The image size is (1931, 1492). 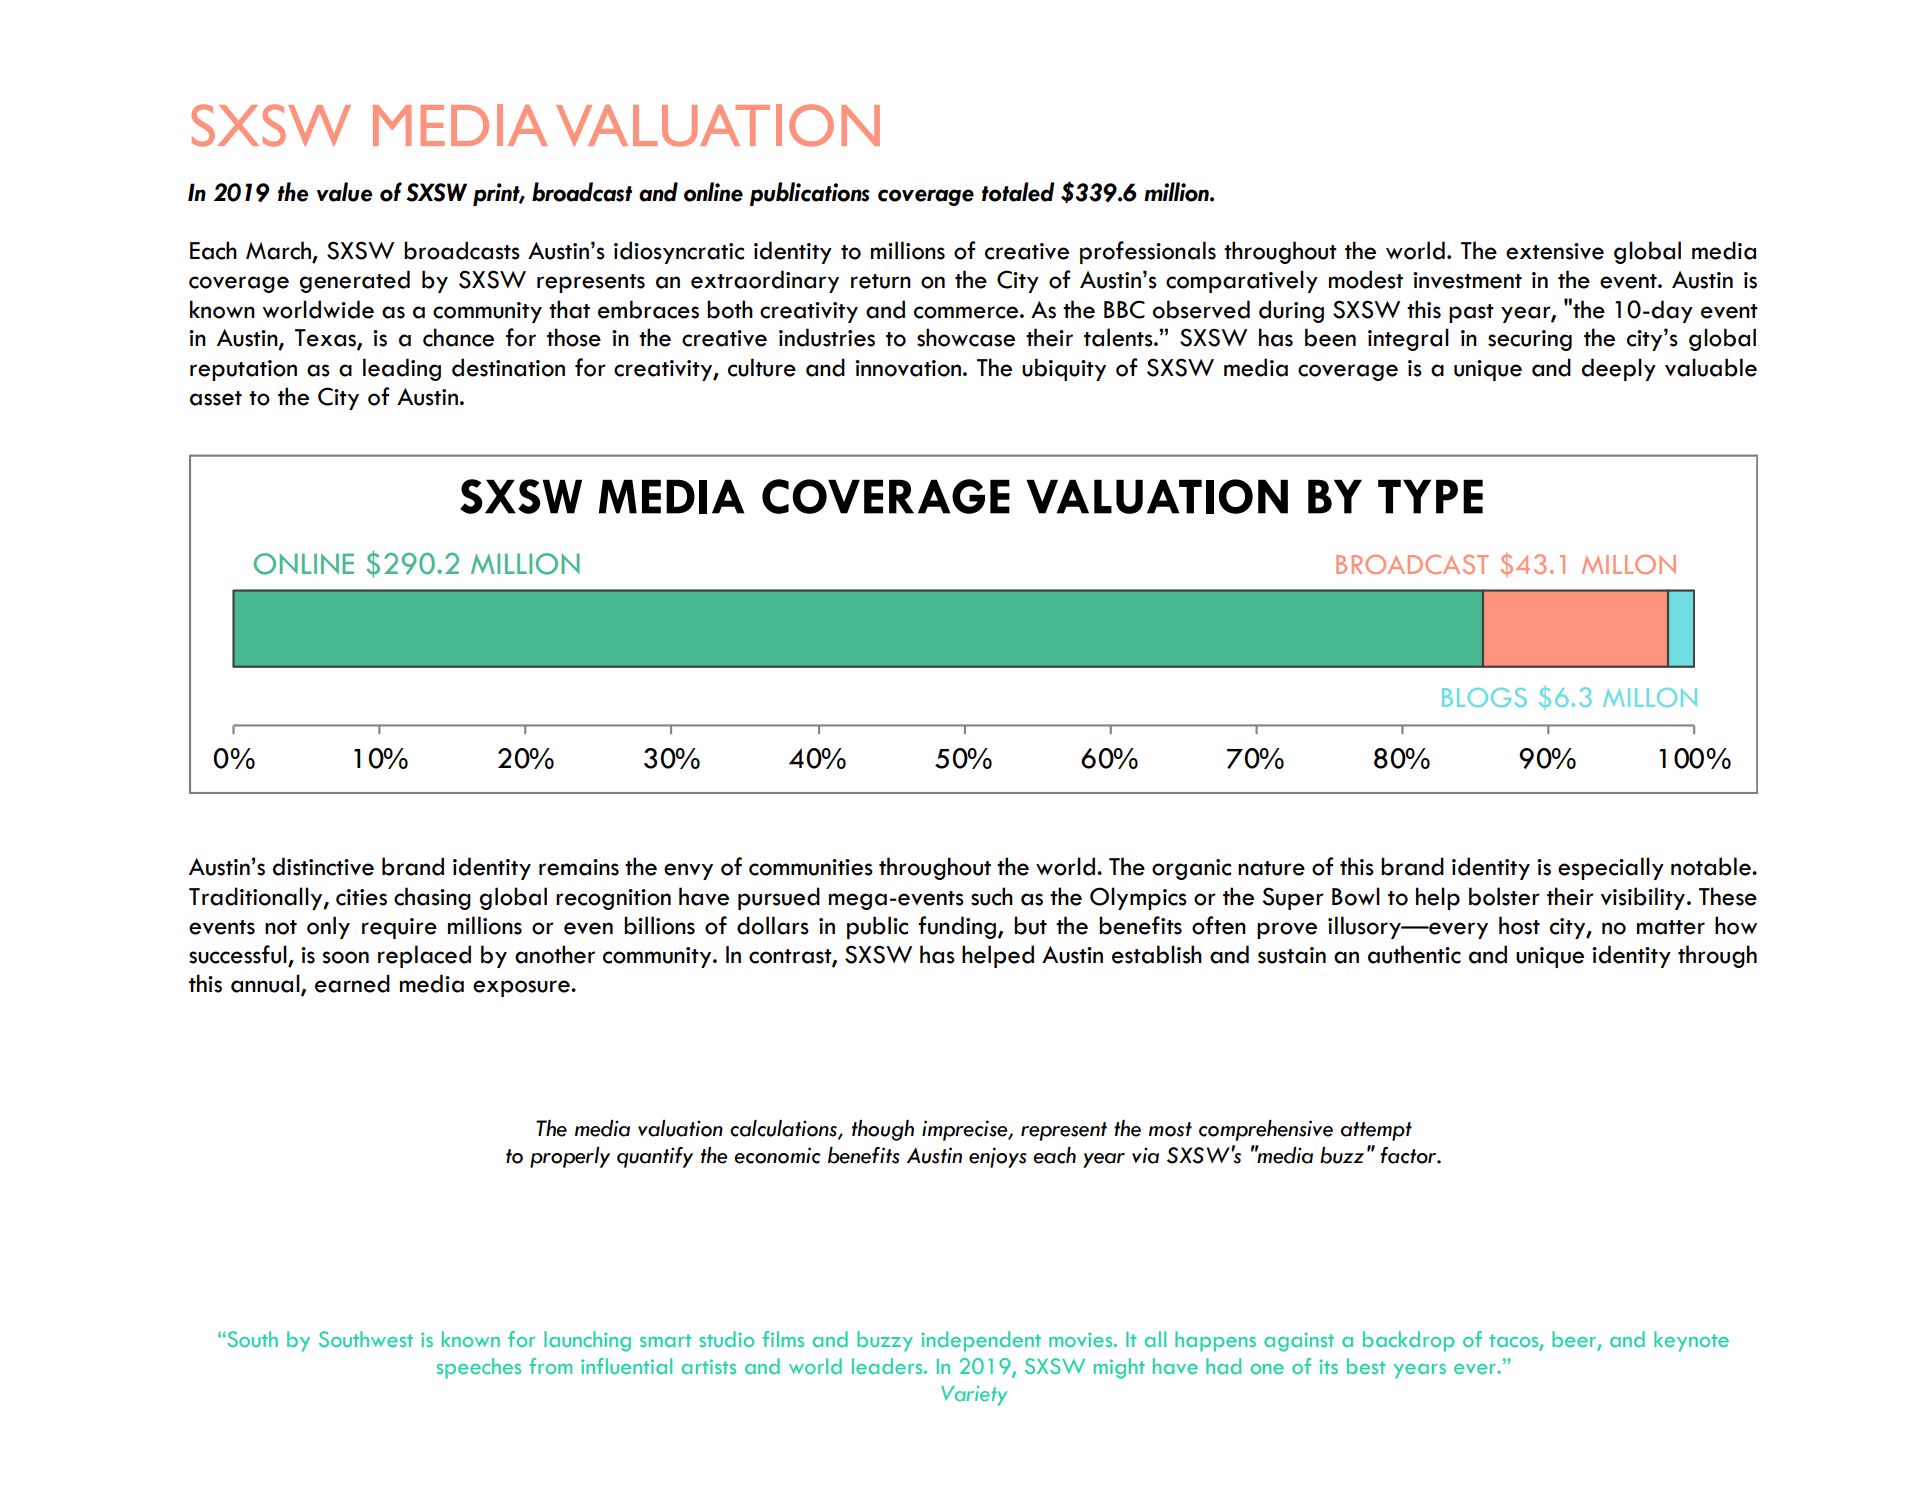 What do you see at coordinates (432, 898) in the document?
I see `chasing` at bounding box center [432, 898].
